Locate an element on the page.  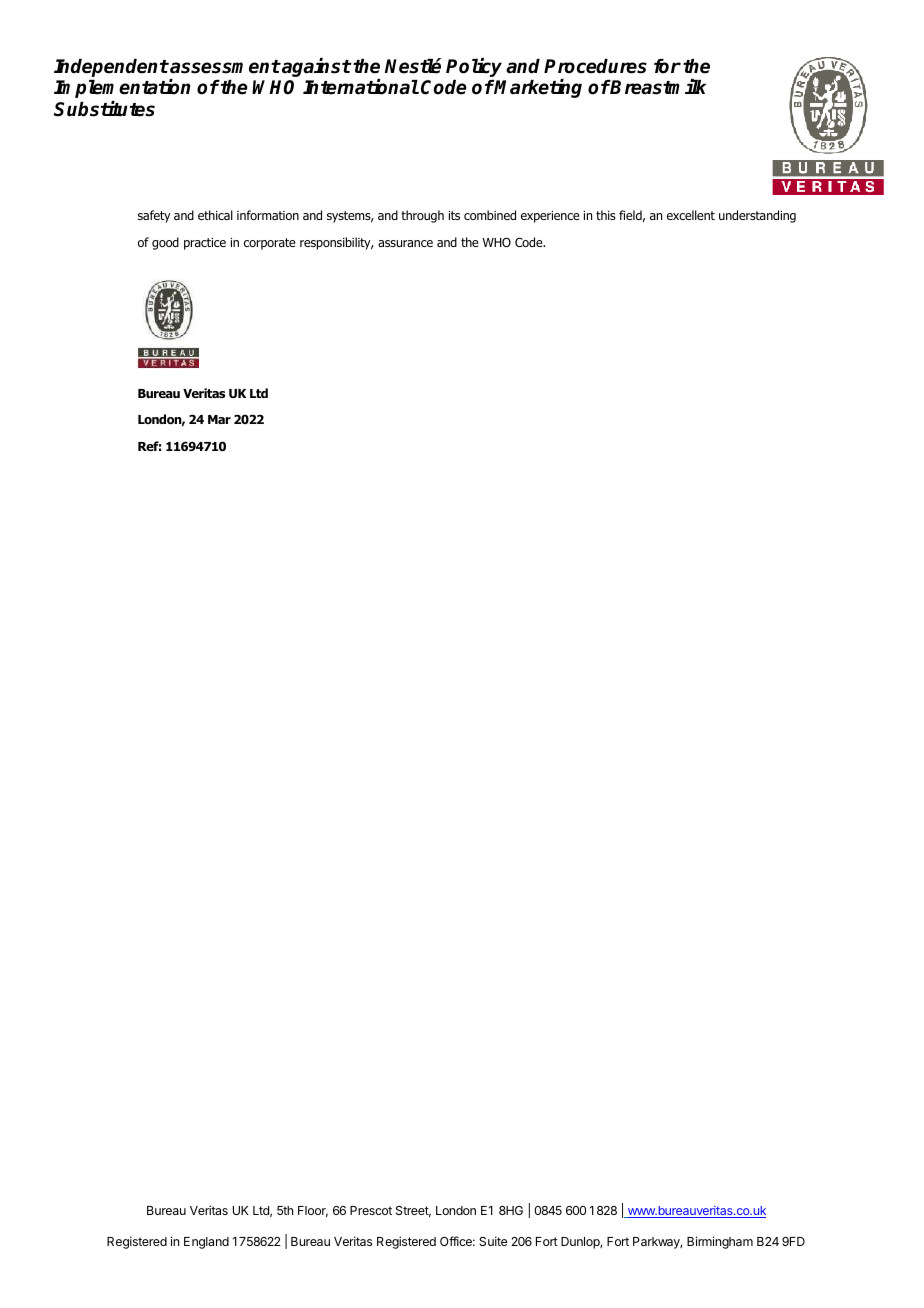
Procedures is located at coordinates (595, 66).
